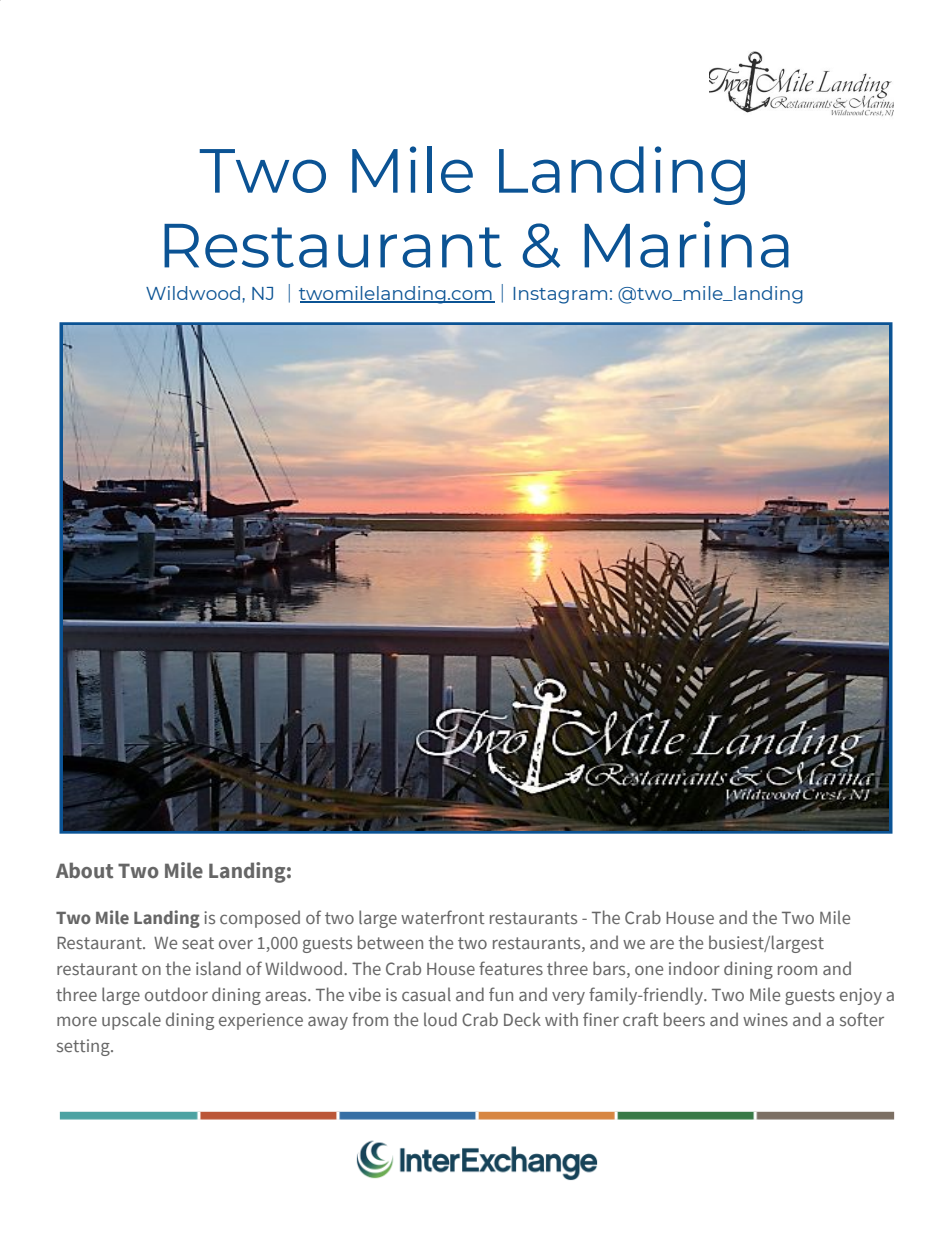 This screenshot has height=1233, width=952. What do you see at coordinates (84, 870) in the screenshot?
I see `About` at bounding box center [84, 870].
